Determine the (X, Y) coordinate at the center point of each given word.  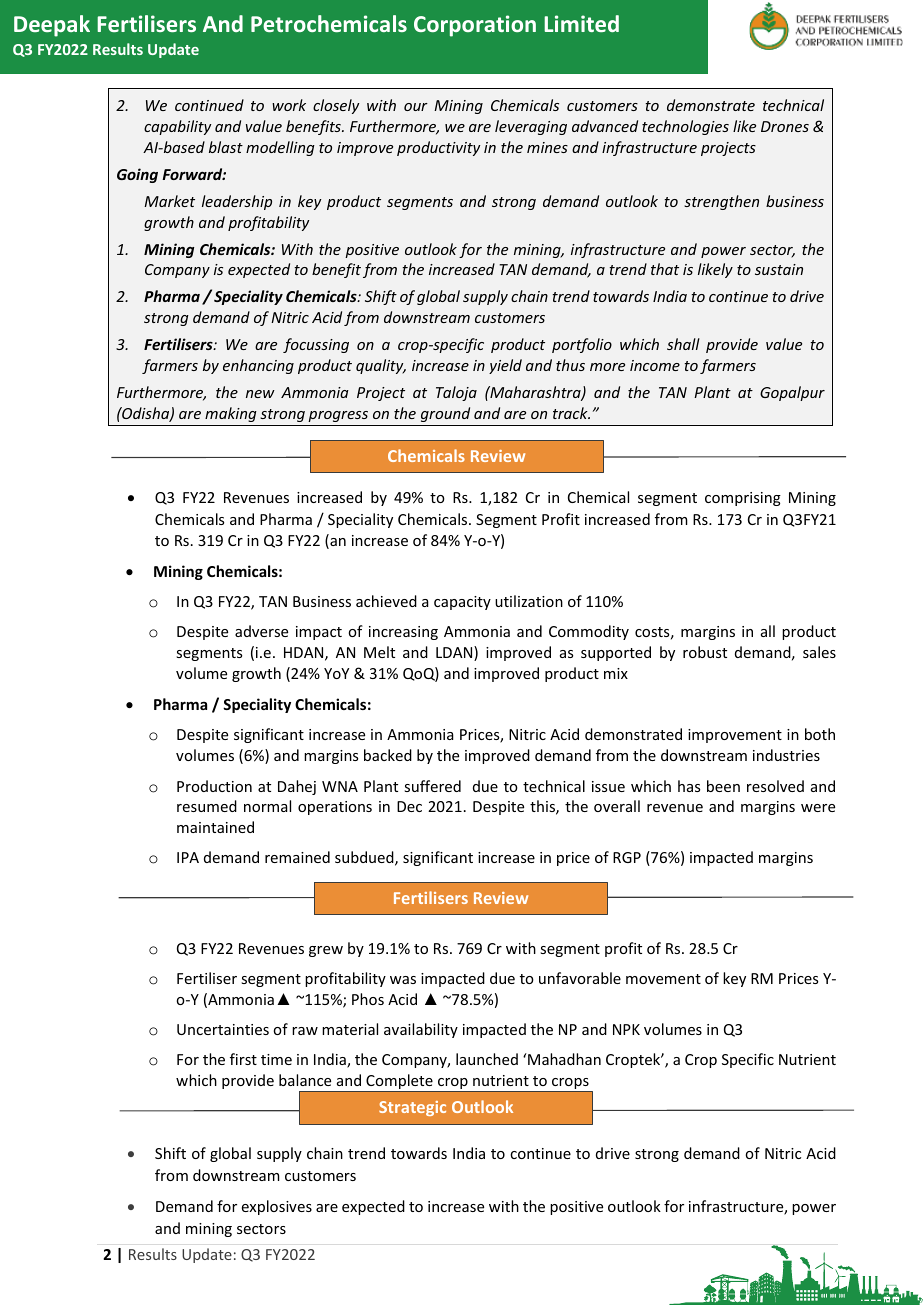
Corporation (475, 26)
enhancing (258, 366)
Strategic (412, 1108)
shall (683, 344)
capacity (462, 603)
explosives (277, 1207)
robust (705, 652)
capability (177, 127)
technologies (685, 127)
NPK (626, 1029)
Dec (409, 806)
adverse (261, 631)
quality (381, 366)
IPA (188, 857)
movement (663, 979)
